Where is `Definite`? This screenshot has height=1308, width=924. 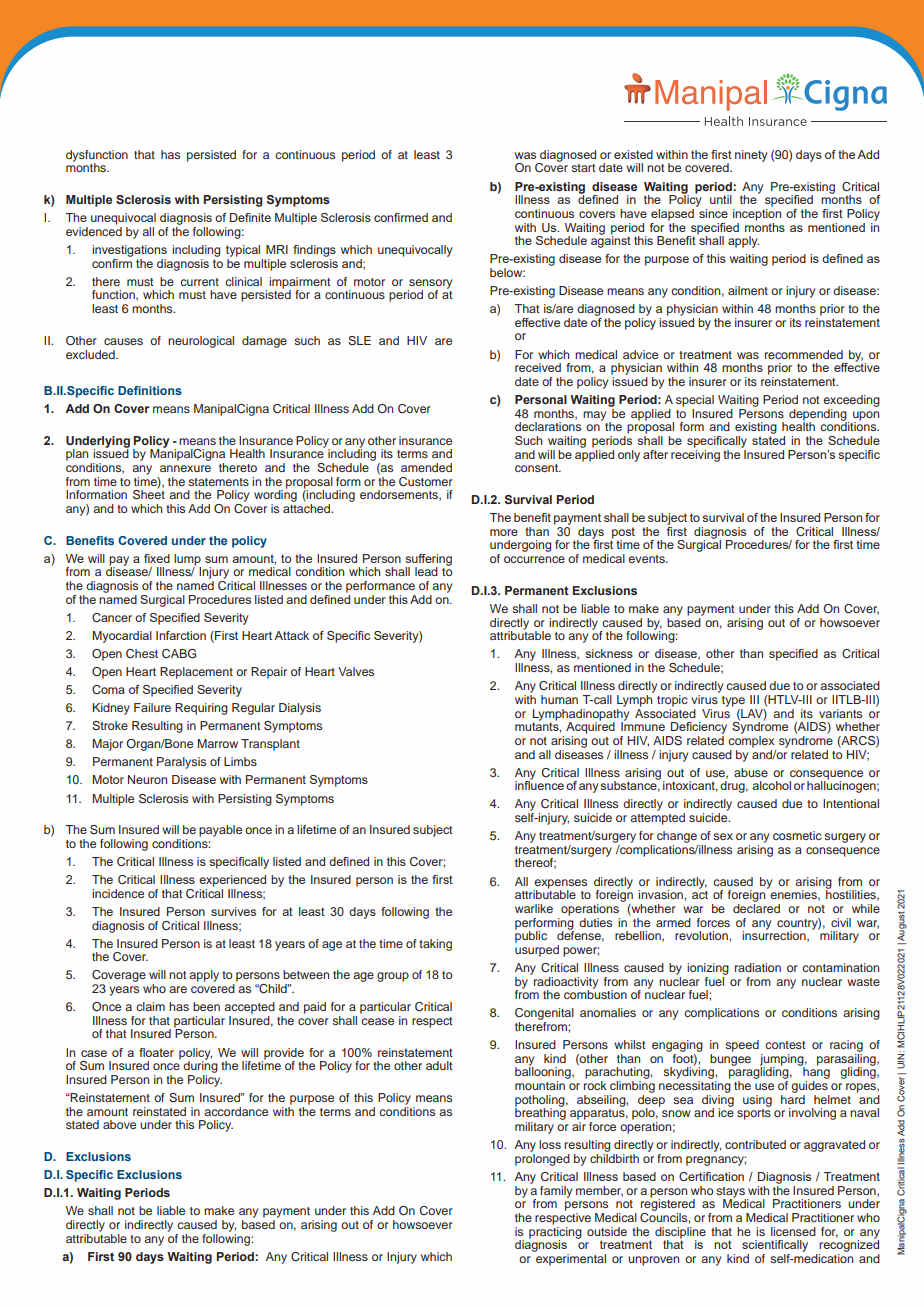
Definite is located at coordinates (250, 217).
